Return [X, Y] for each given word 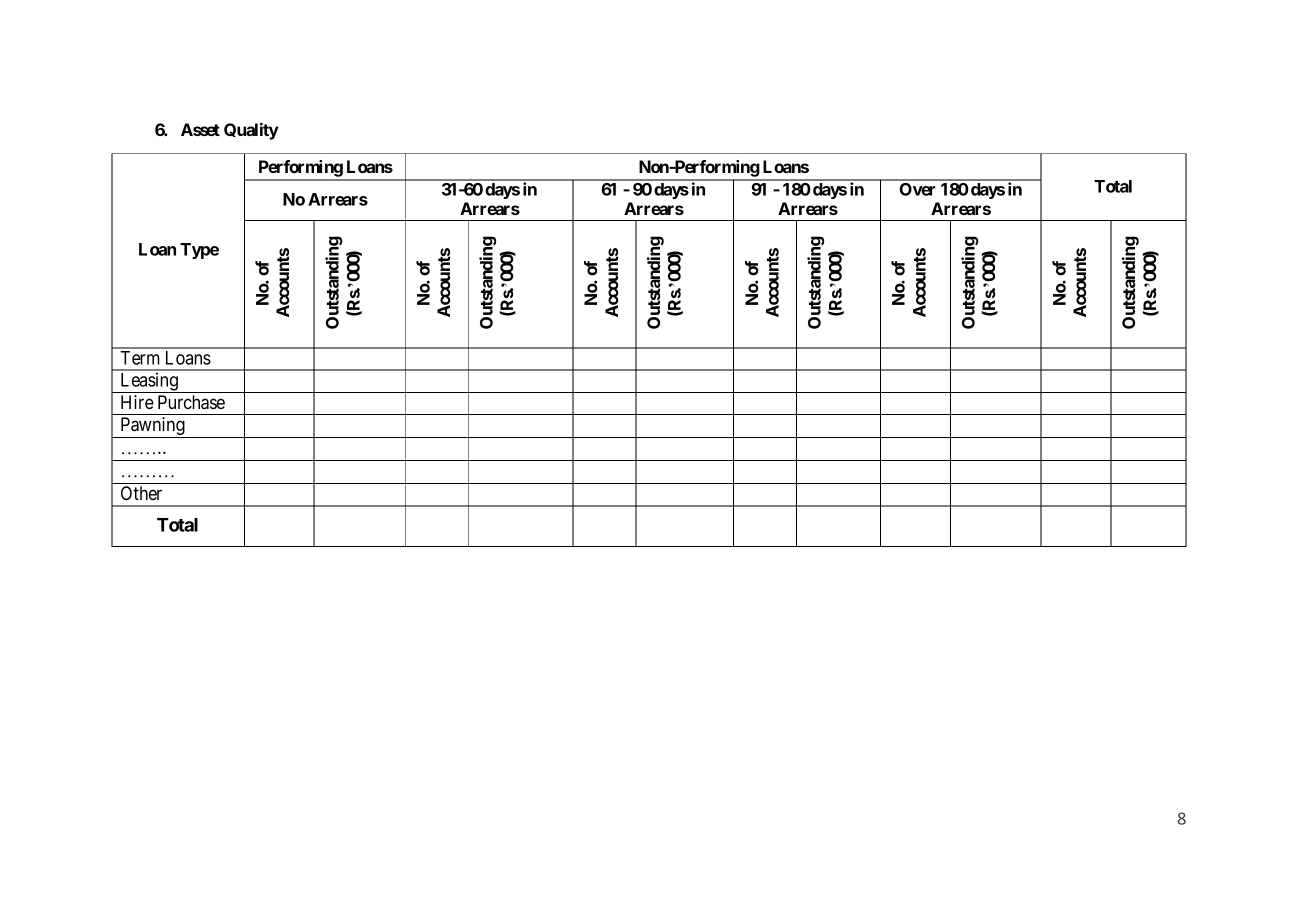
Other [141, 493]
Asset [200, 129]
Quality [251, 131]
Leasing [149, 382]
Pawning [152, 427]
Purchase [191, 402]
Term [140, 358]
